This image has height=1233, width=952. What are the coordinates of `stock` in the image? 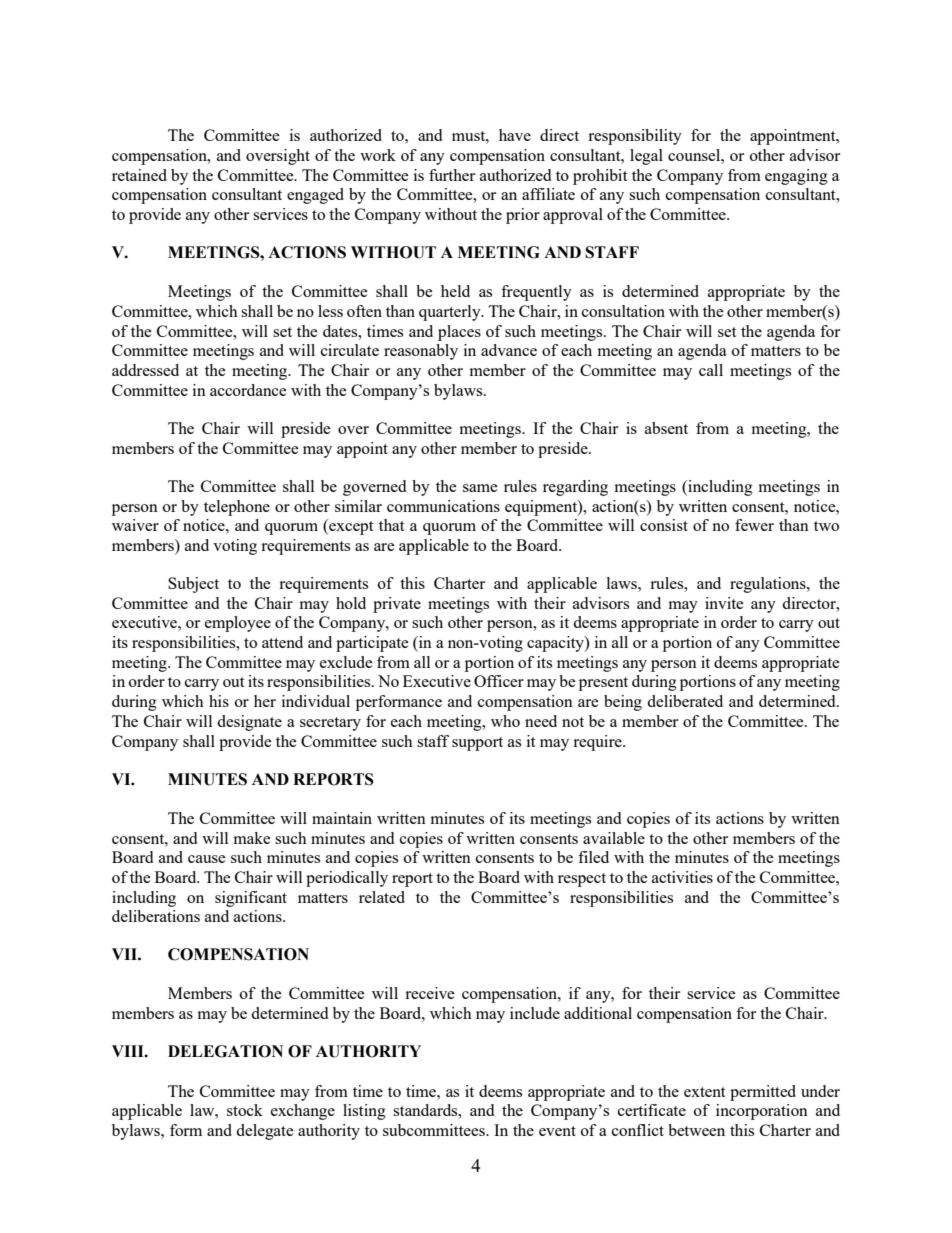 It's located at (245, 1110).
